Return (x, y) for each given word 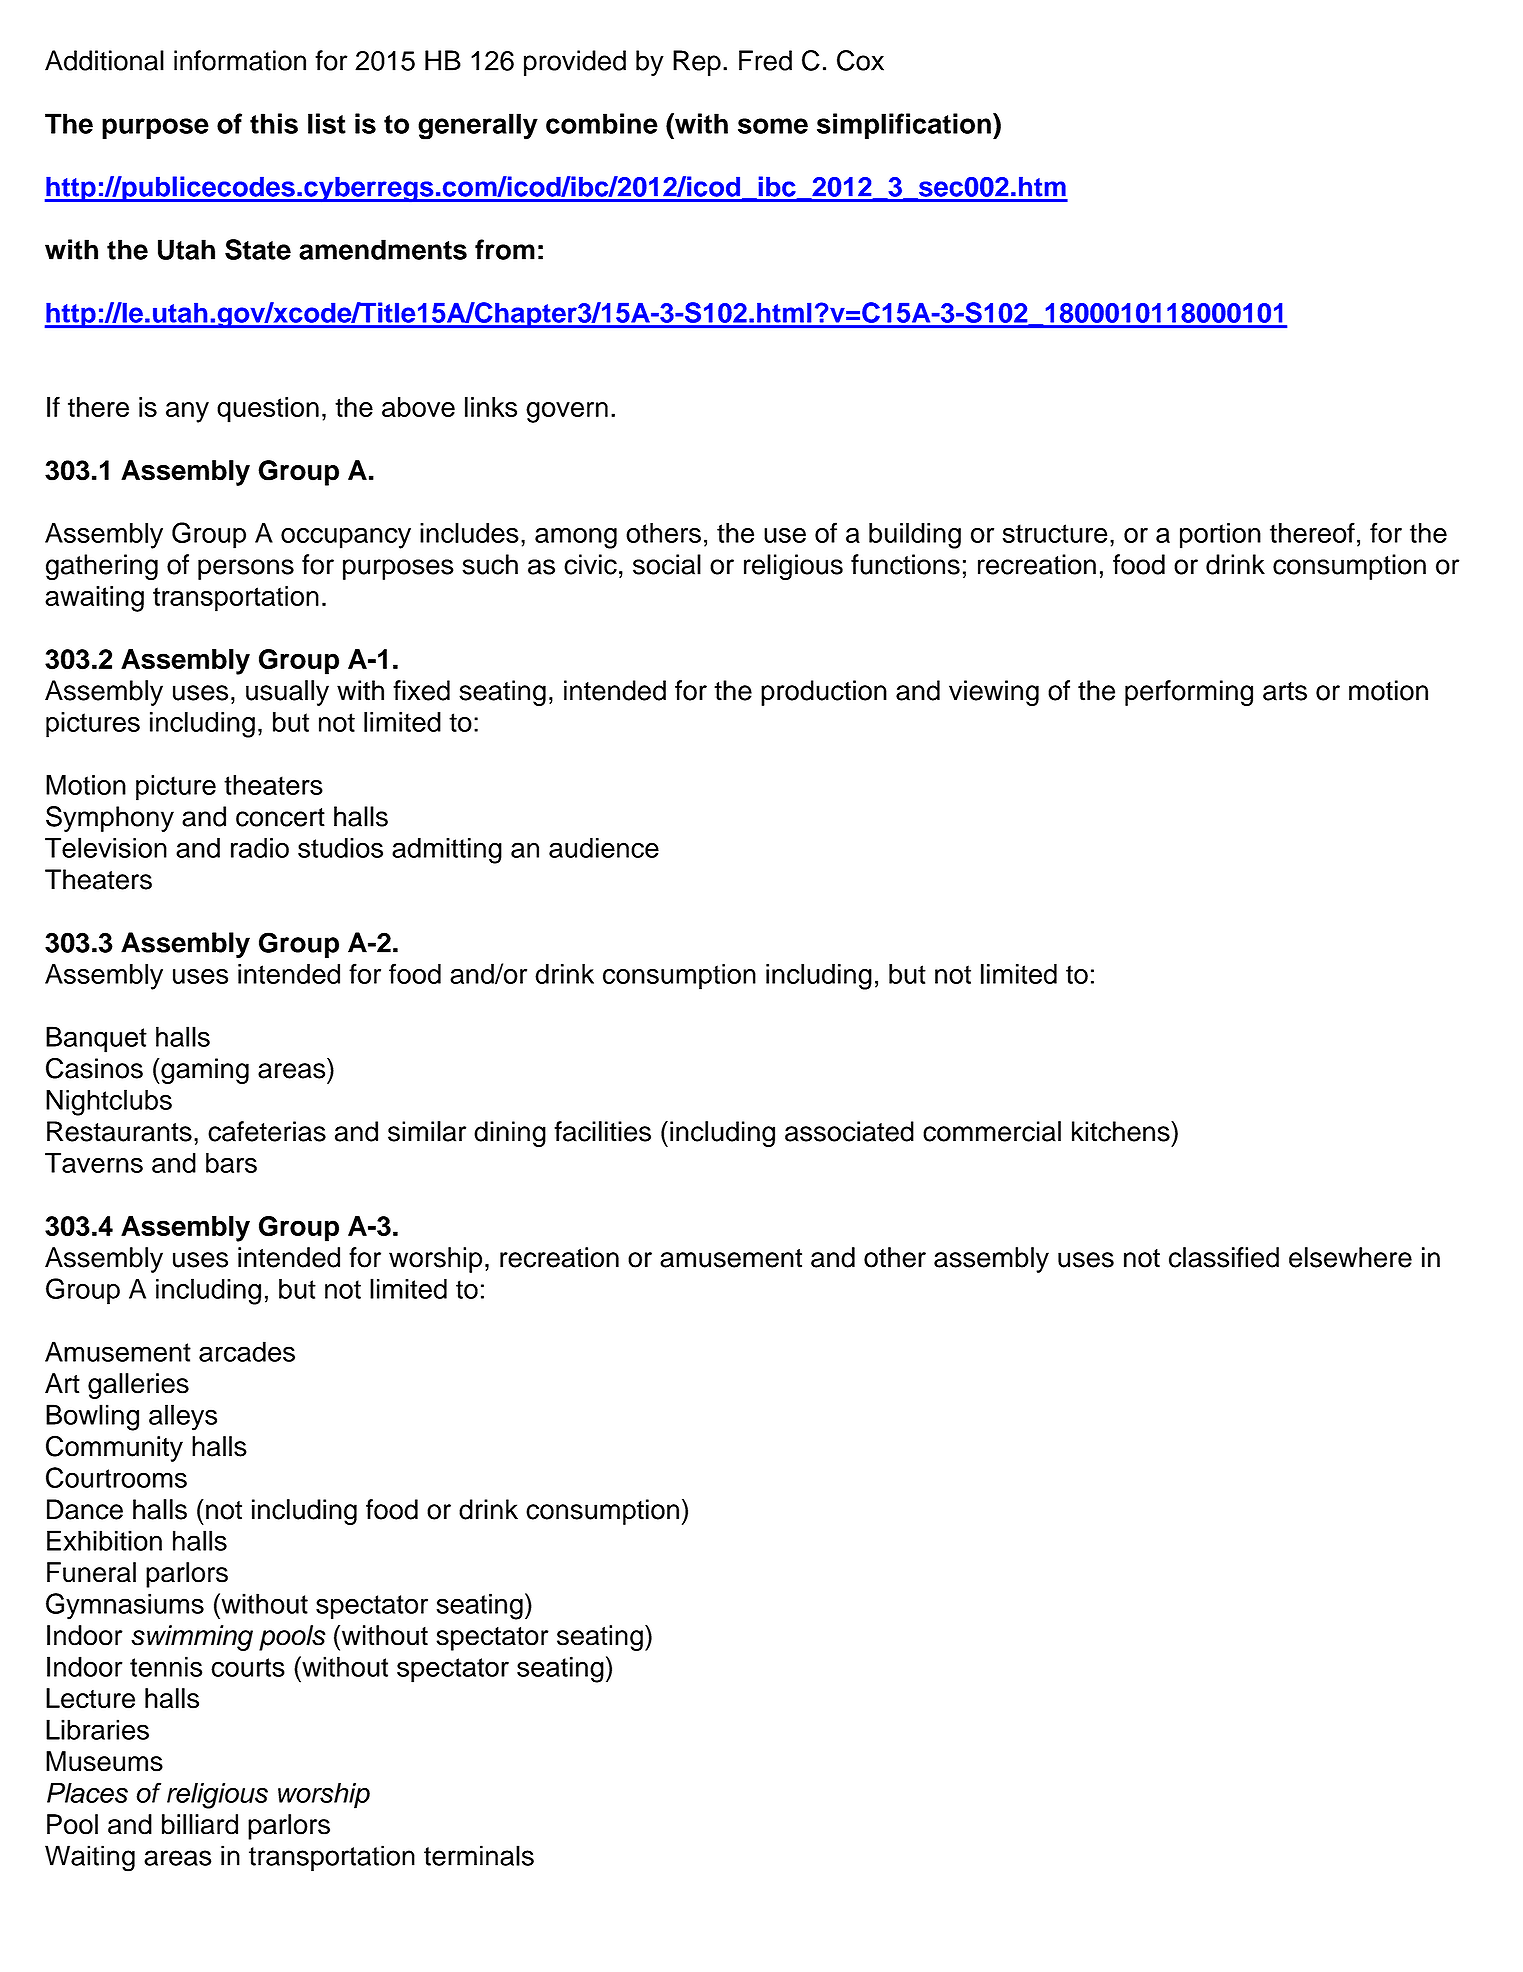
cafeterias (267, 1131)
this (274, 123)
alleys (183, 1417)
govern (567, 412)
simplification (904, 126)
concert (280, 817)
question (268, 410)
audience (604, 848)
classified (1224, 1257)
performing (1189, 693)
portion (1220, 536)
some (773, 126)
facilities (602, 1131)
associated (849, 1131)
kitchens (1122, 1131)
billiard (200, 1824)
